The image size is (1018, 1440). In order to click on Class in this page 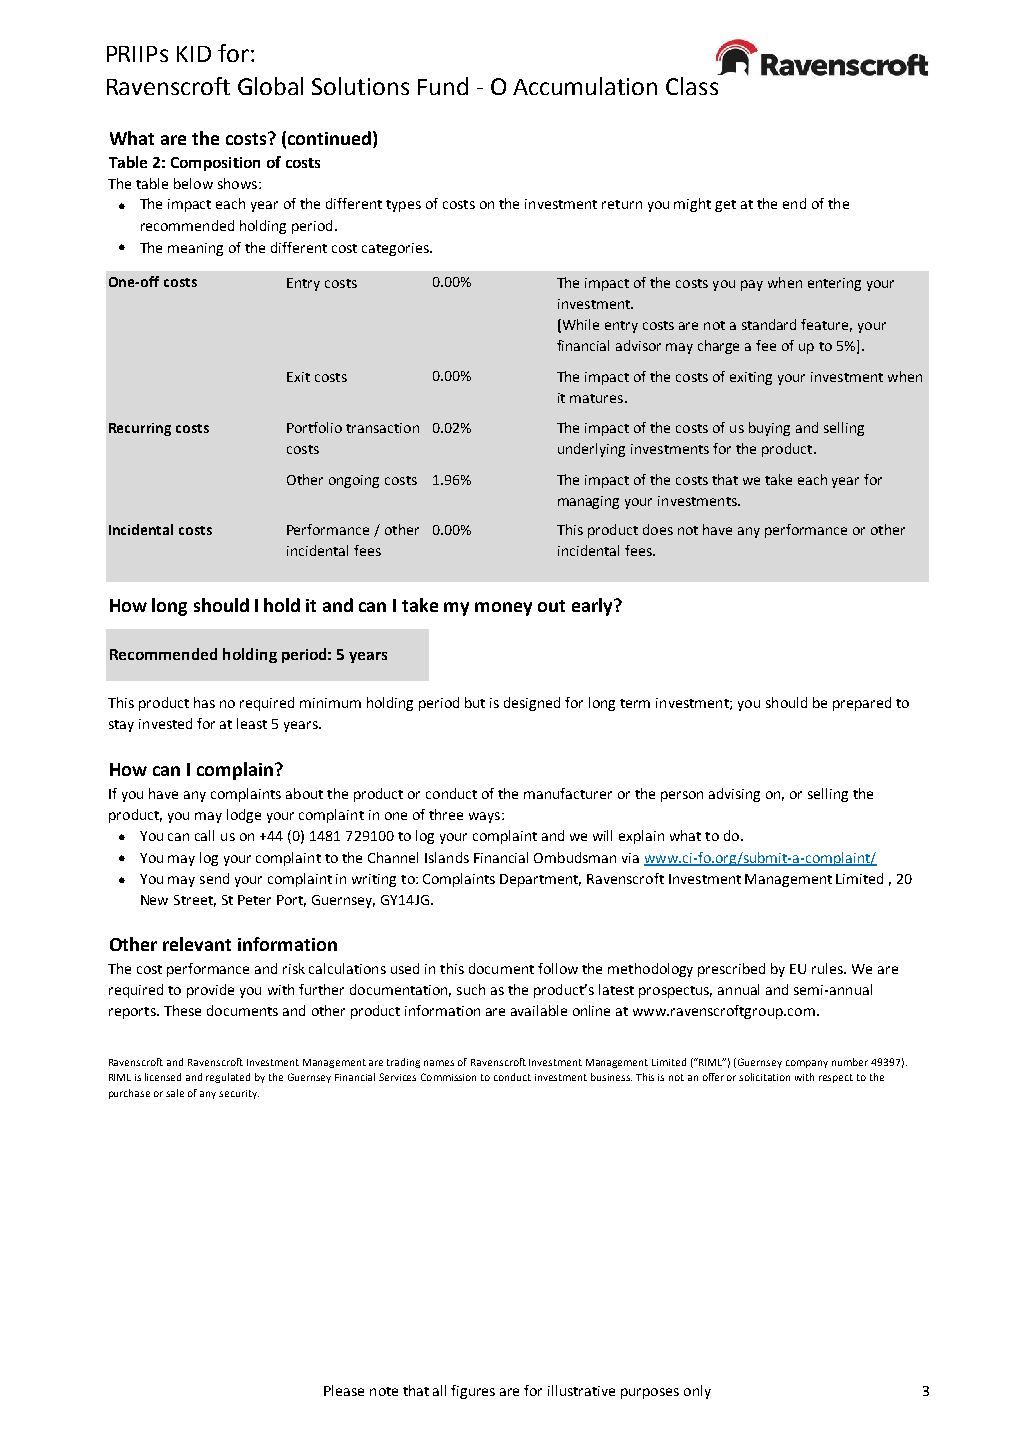, I will do `click(692, 86)`.
